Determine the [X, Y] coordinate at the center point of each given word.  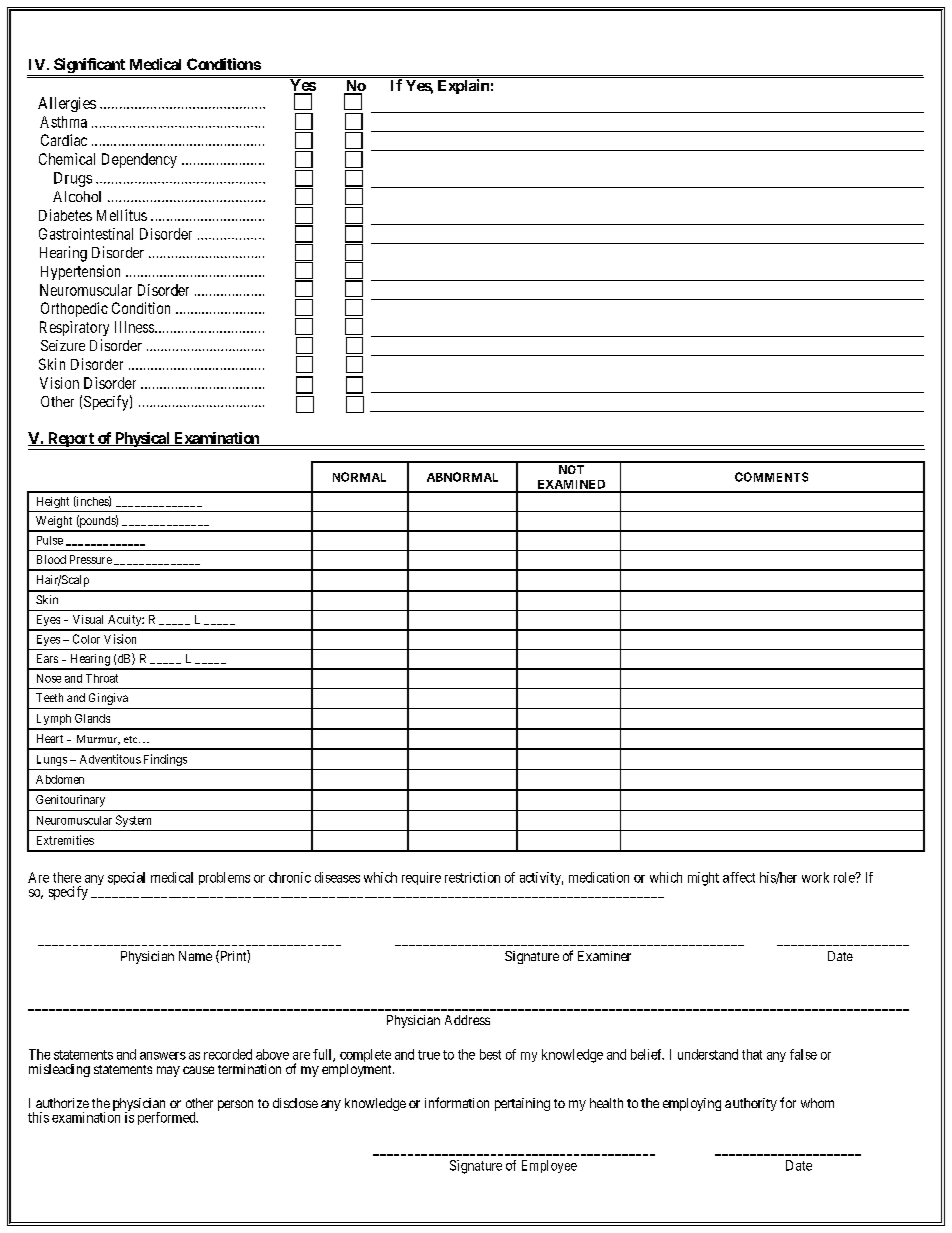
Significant [90, 67]
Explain [463, 86]
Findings [165, 760]
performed [168, 1118]
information [457, 1102]
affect [739, 877]
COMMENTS [771, 477]
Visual [88, 619]
